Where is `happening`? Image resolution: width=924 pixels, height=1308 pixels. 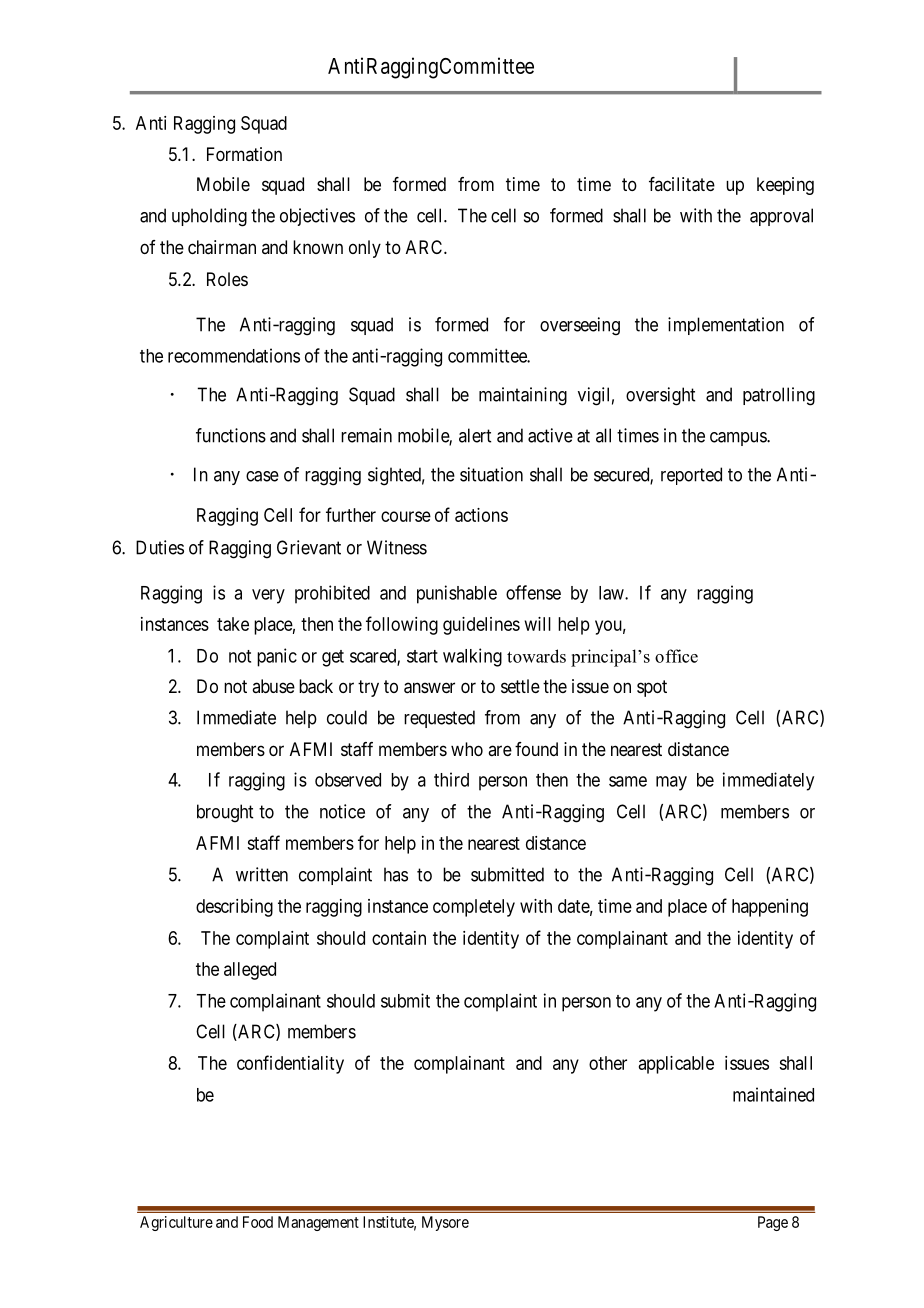 happening is located at coordinates (770, 908).
